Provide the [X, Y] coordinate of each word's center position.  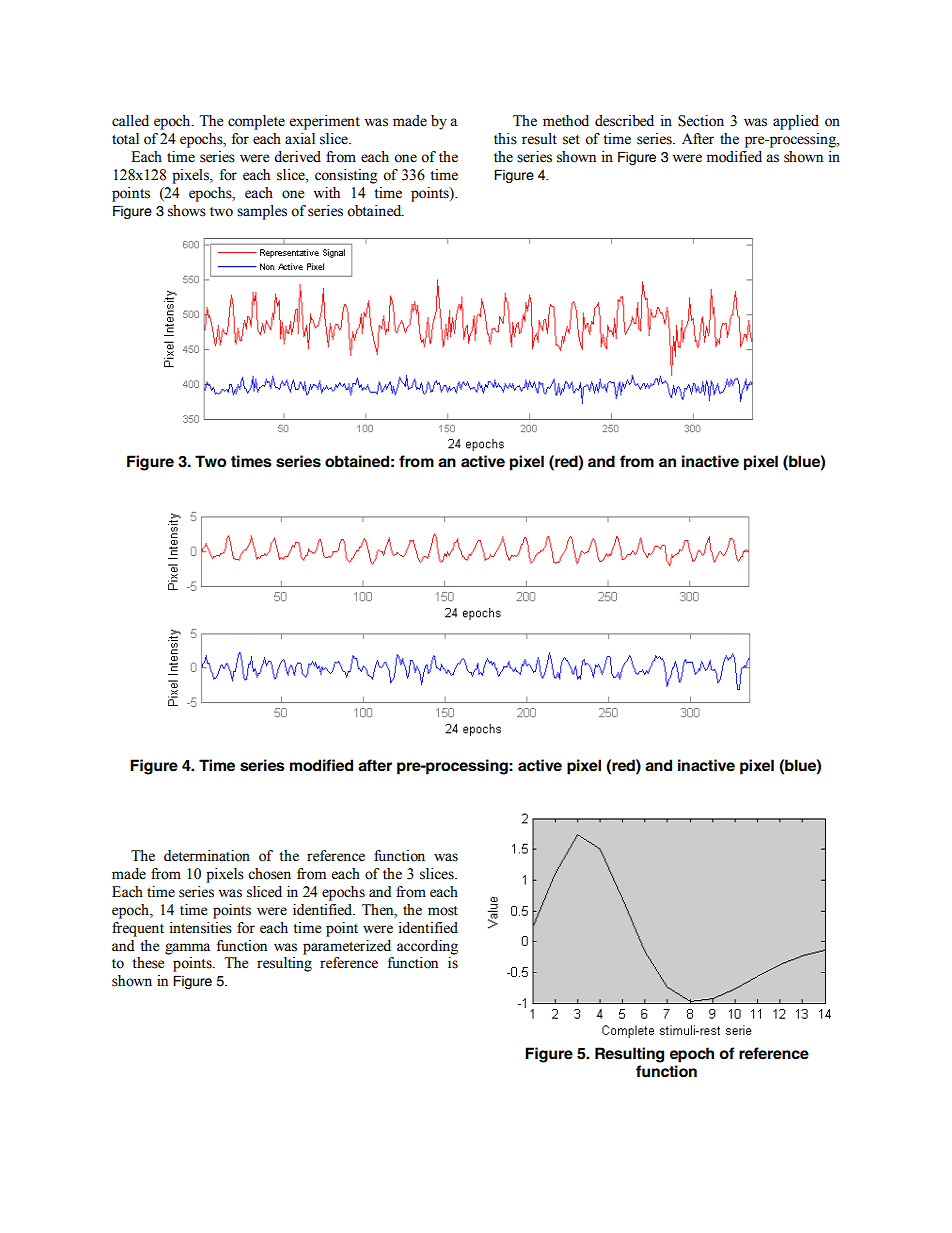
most [443, 911]
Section [701, 121]
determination [207, 856]
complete [256, 122]
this [505, 139]
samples [262, 212]
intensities [200, 928]
